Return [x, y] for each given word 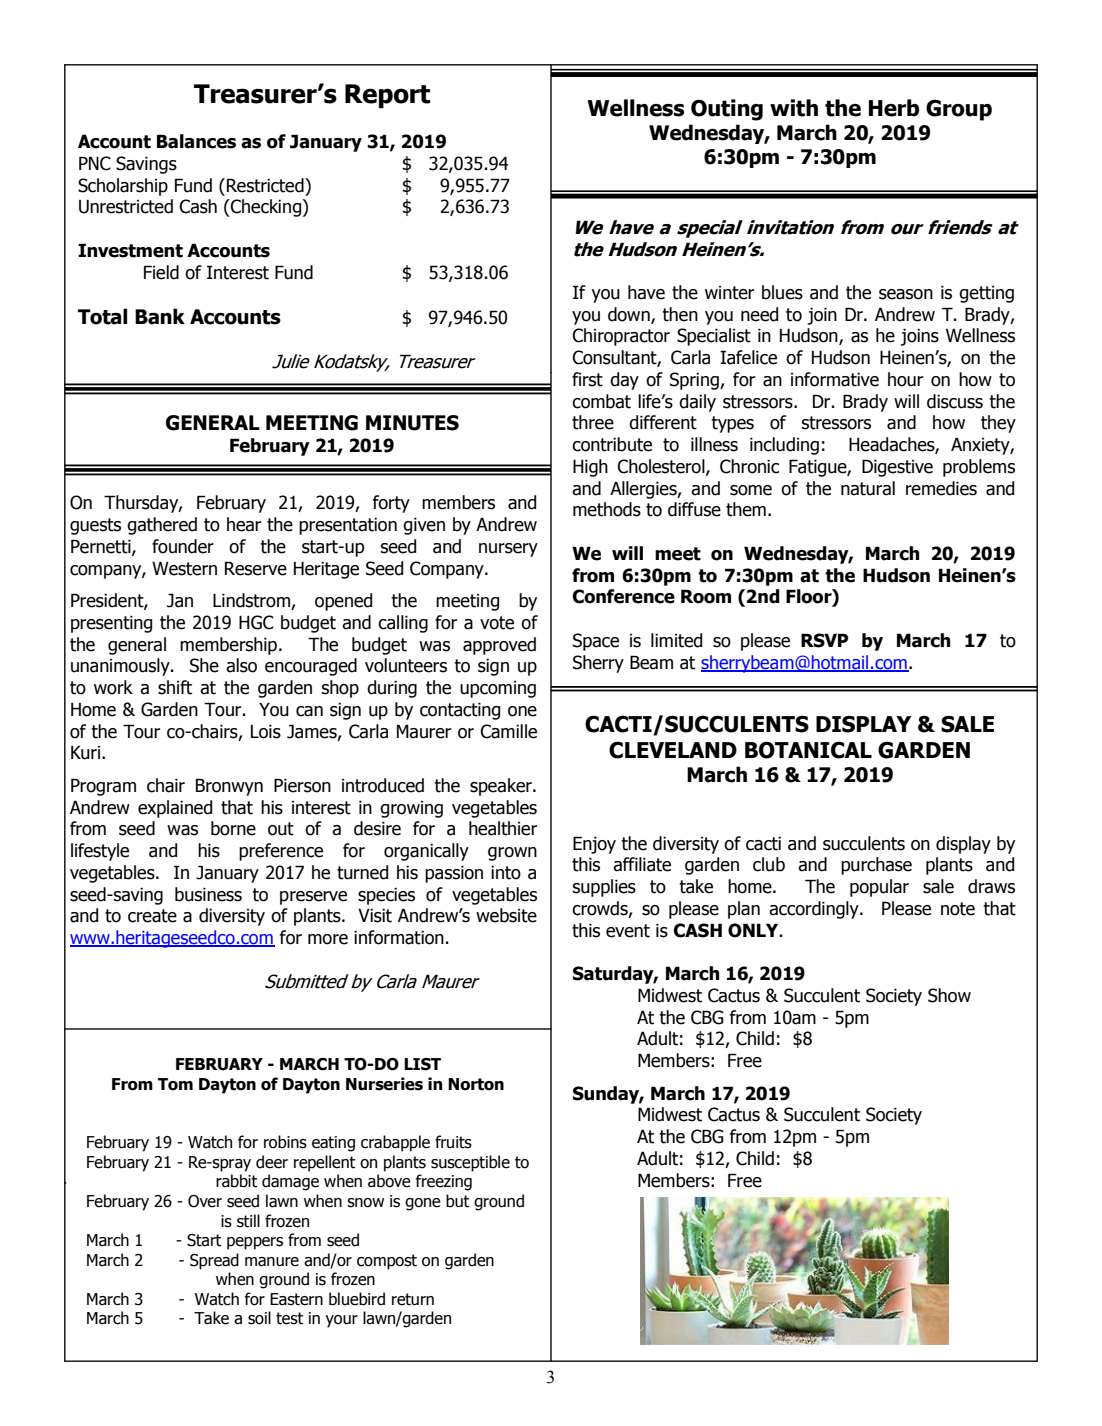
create [152, 916]
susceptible [470, 1163]
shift [175, 687]
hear [244, 524]
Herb [894, 108]
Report [387, 96]
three [593, 422]
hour [905, 379]
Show [949, 995]
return [413, 1299]
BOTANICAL [808, 750]
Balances [196, 141]
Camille [508, 731]
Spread [214, 1261]
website [506, 915]
